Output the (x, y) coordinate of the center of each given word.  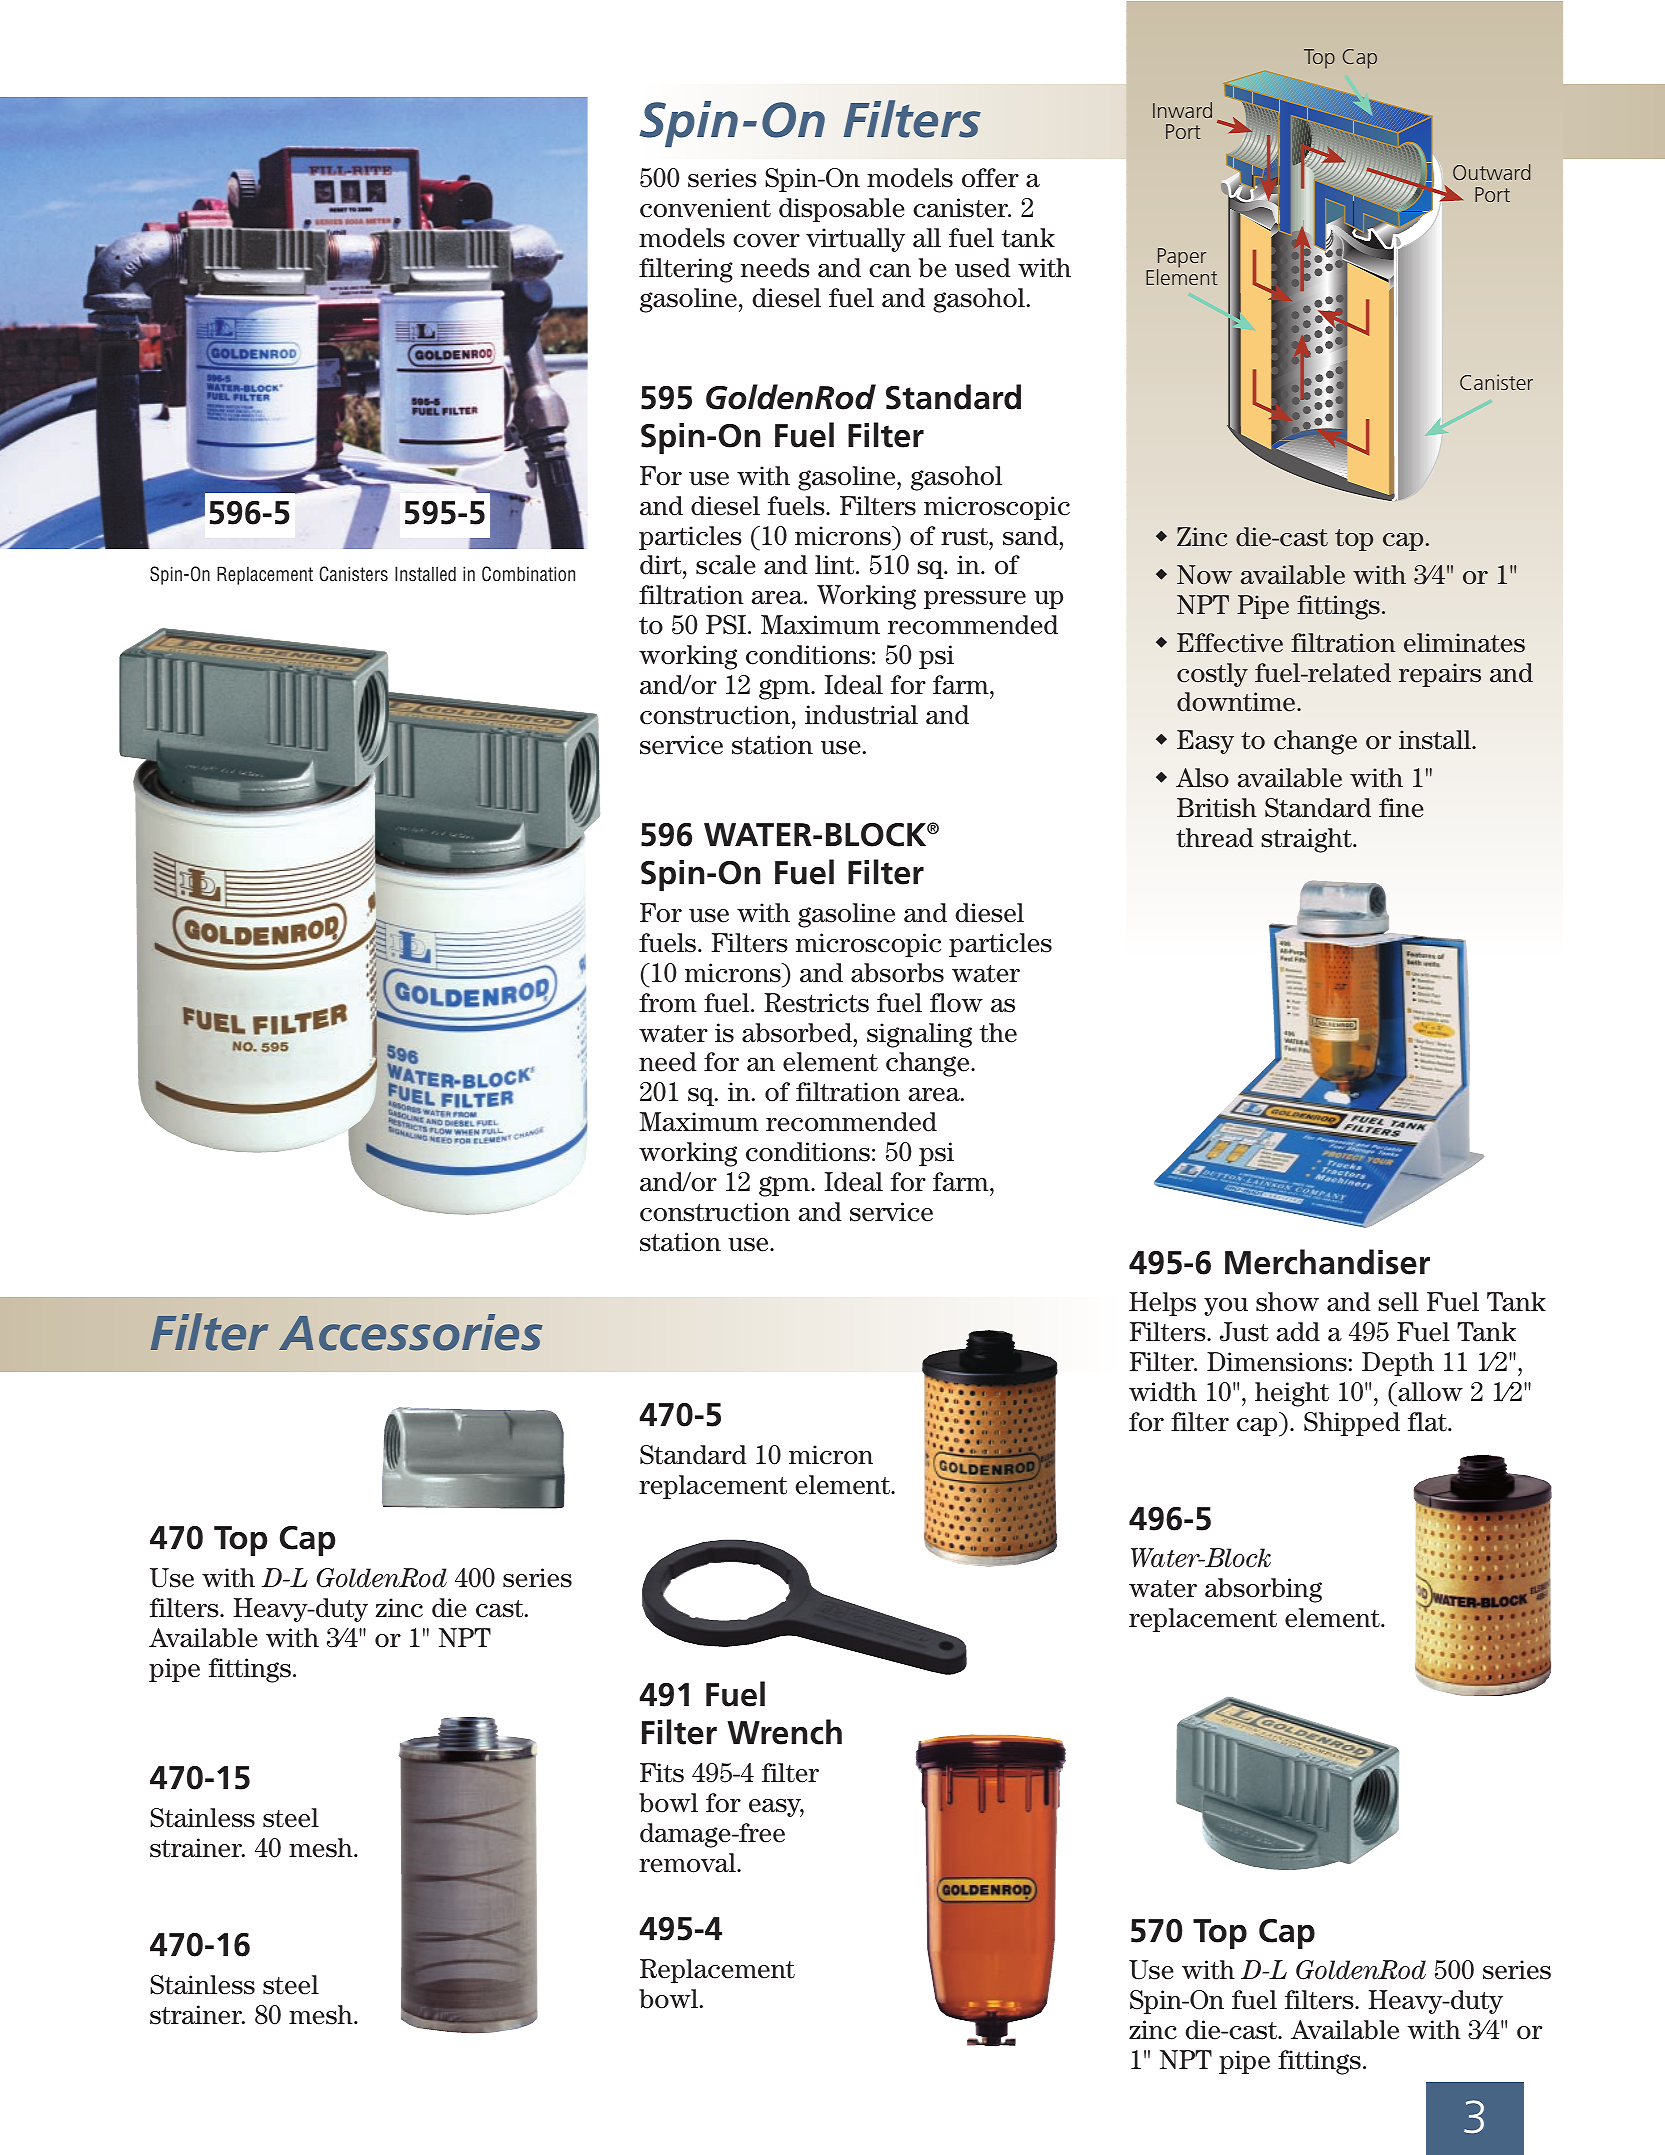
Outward (1491, 172)
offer (990, 178)
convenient (705, 208)
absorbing (1263, 1590)
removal (688, 1863)
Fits (662, 1773)
